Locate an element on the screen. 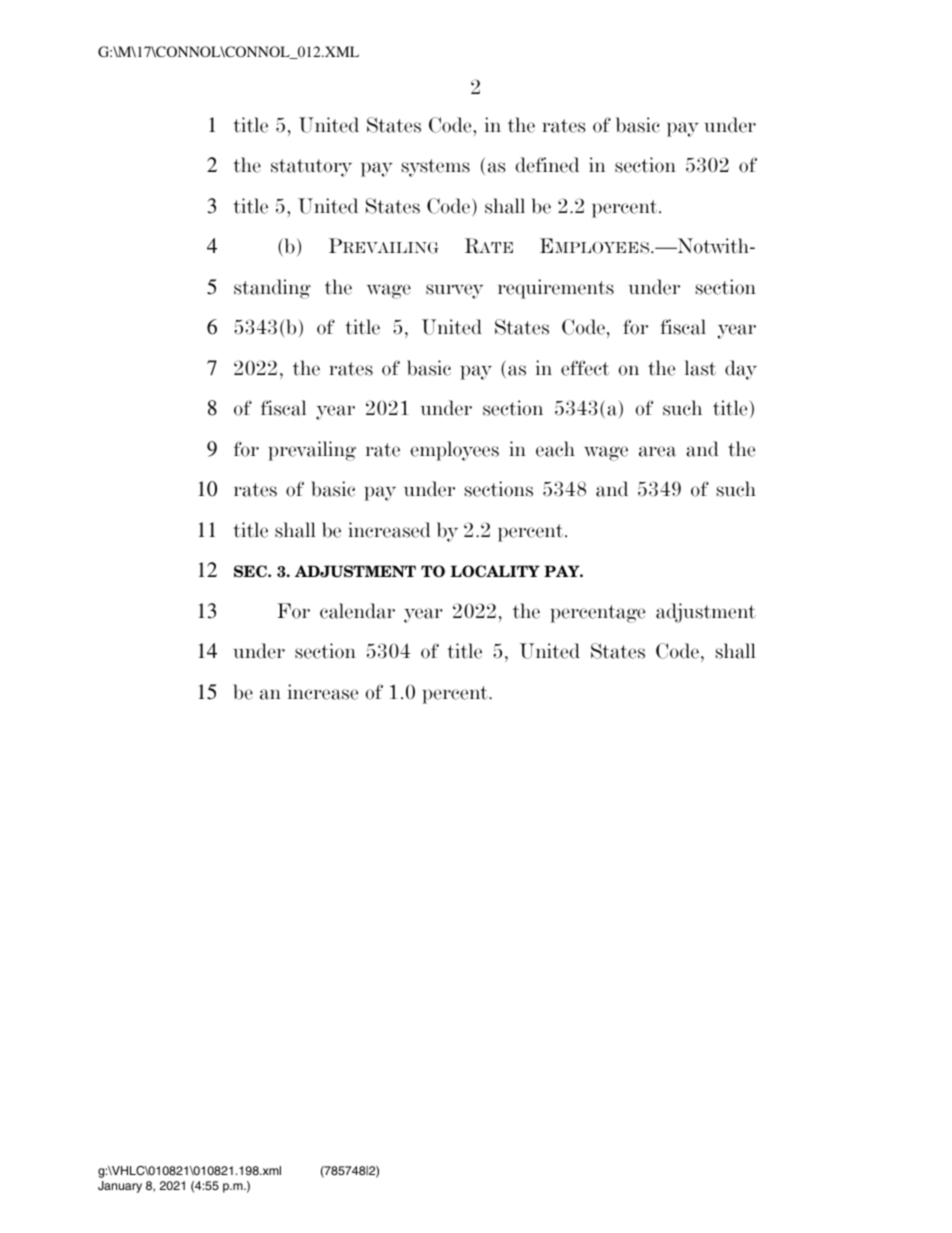 This screenshot has height=1233, width=952. area is located at coordinates (657, 451).
